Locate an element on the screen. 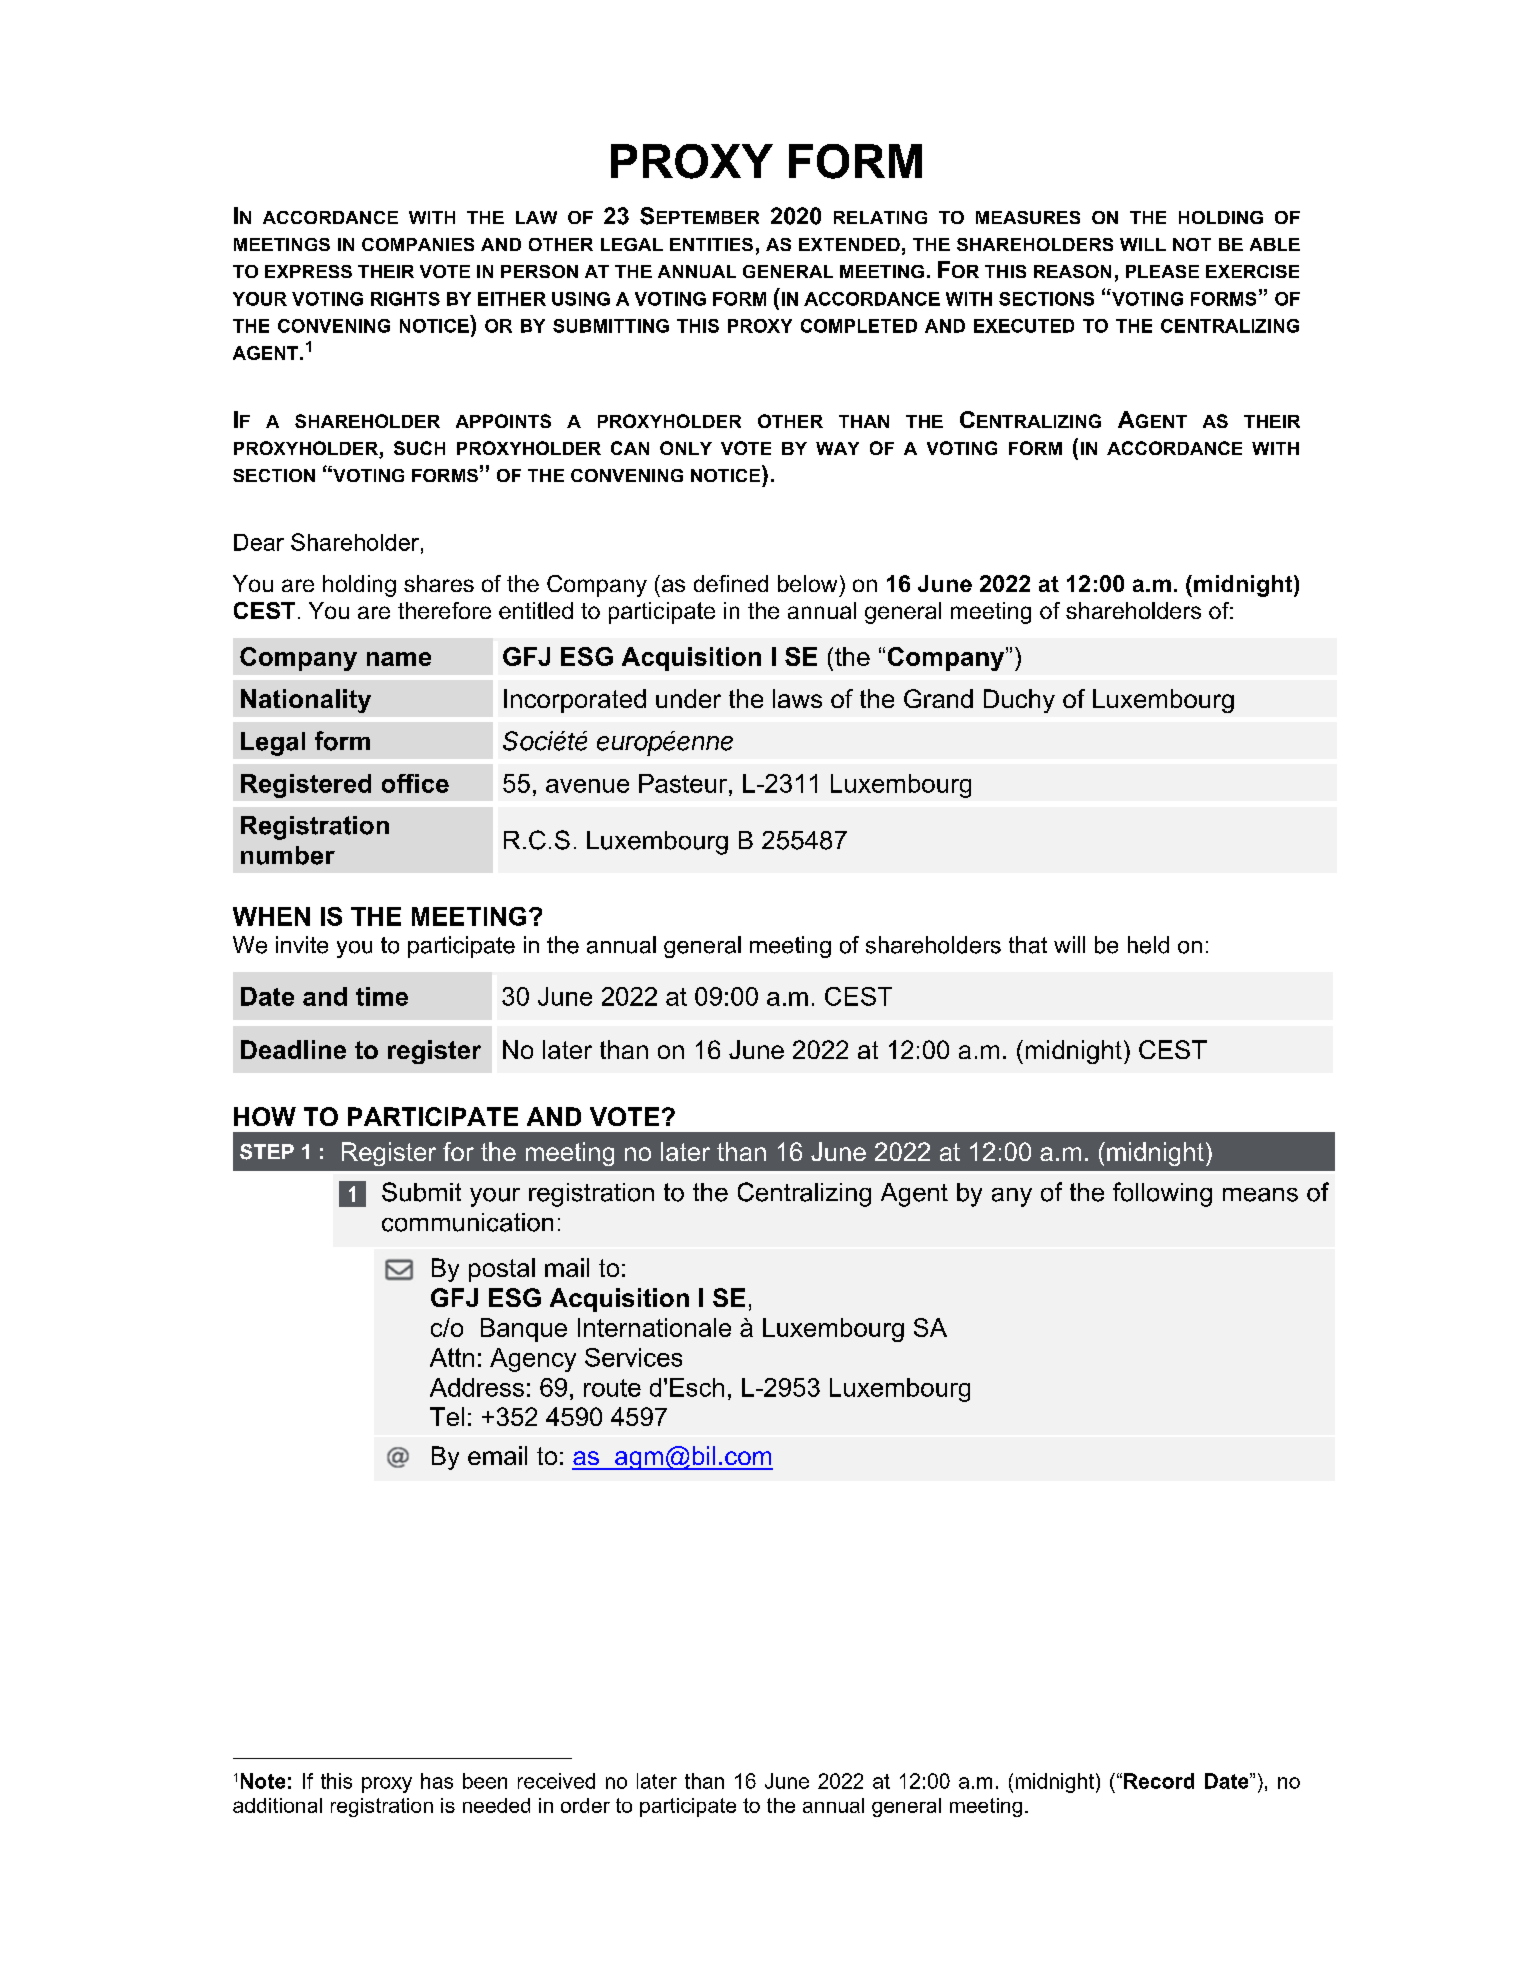 This screenshot has width=1533, height=1984. COMPANIES is located at coordinates (418, 244).
